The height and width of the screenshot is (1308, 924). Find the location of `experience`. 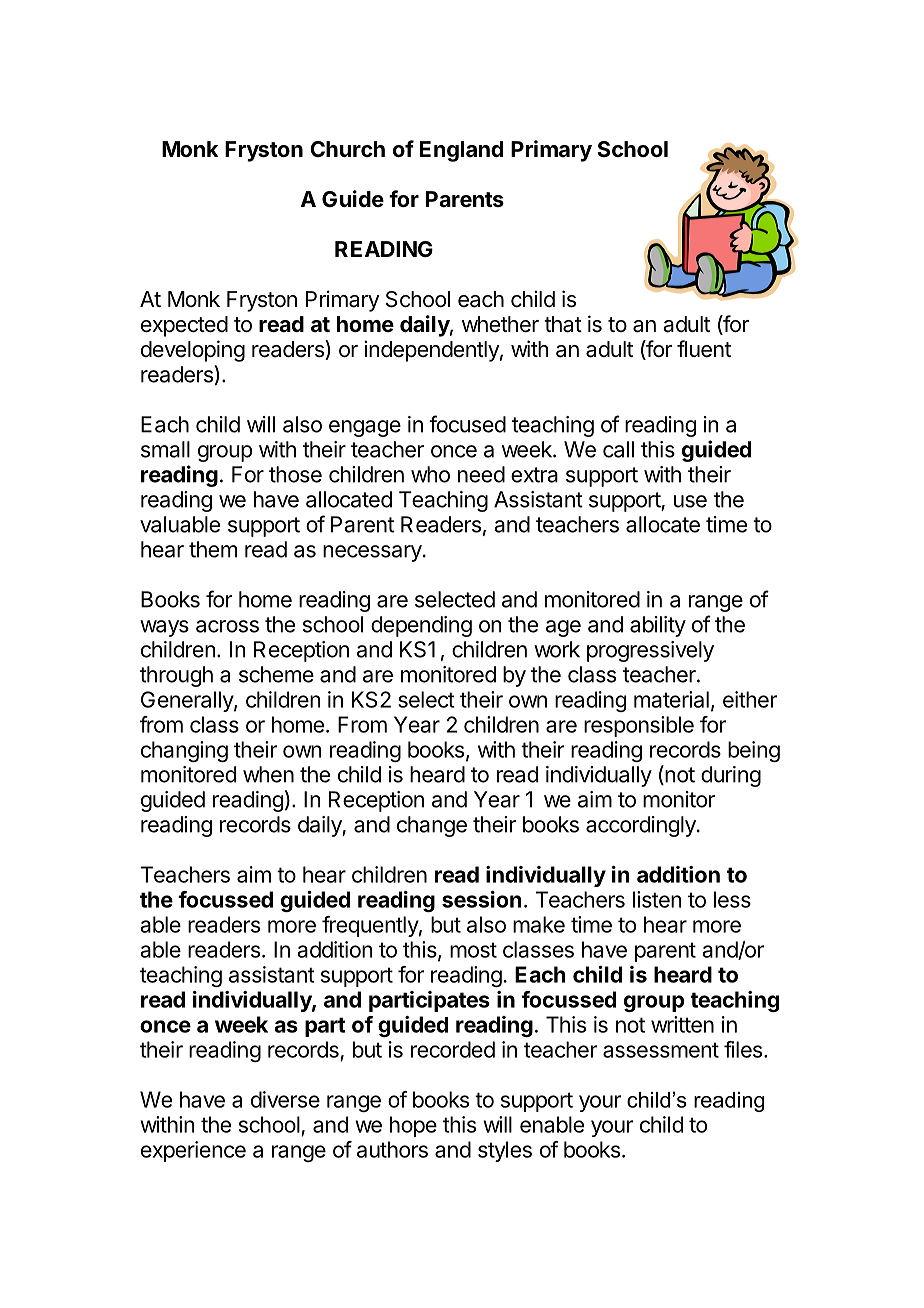

experience is located at coordinates (193, 1151).
